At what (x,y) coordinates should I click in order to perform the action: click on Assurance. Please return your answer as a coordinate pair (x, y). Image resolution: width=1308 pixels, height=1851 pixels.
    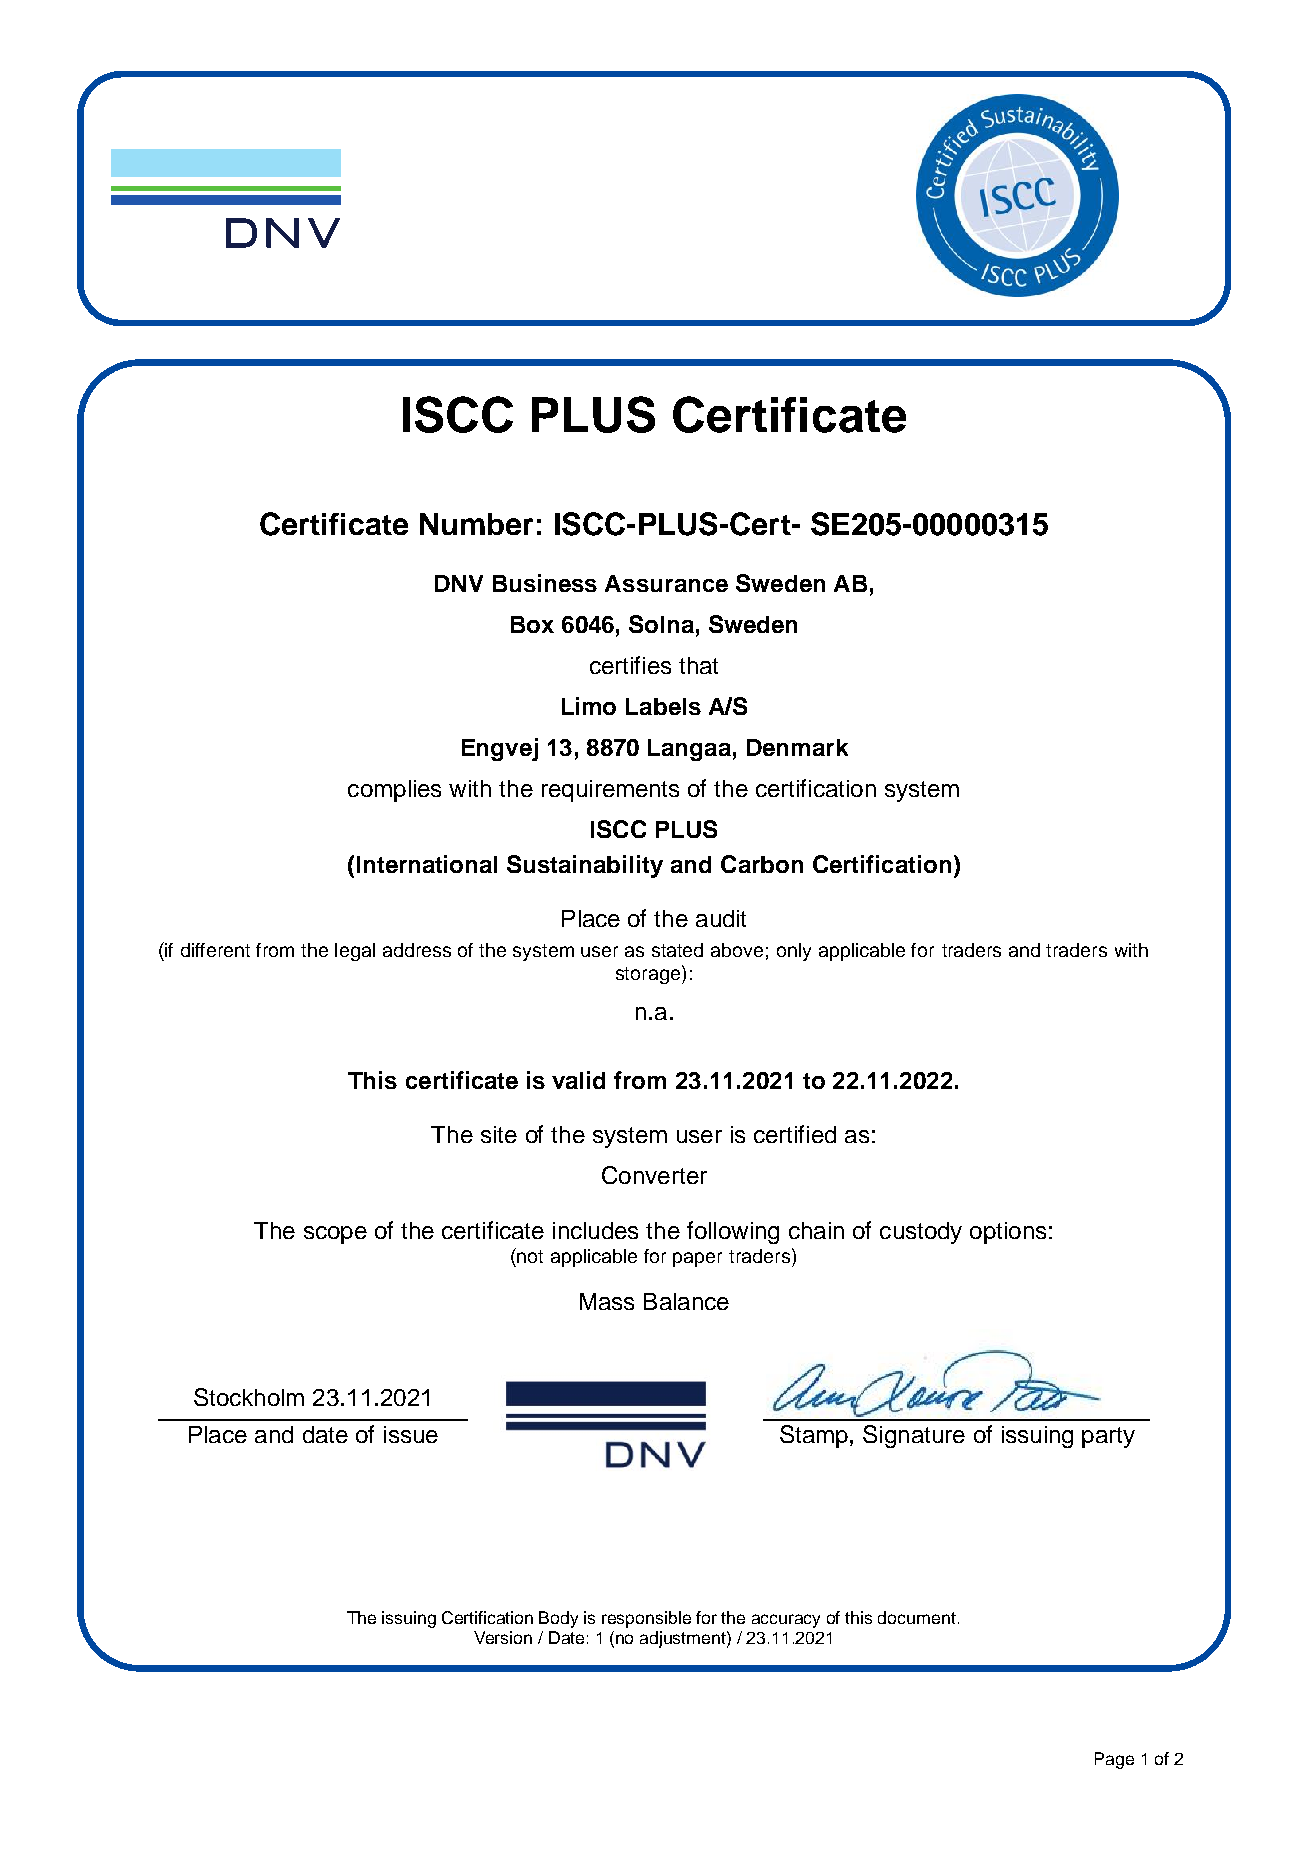
    Looking at the image, I should click on (666, 583).
